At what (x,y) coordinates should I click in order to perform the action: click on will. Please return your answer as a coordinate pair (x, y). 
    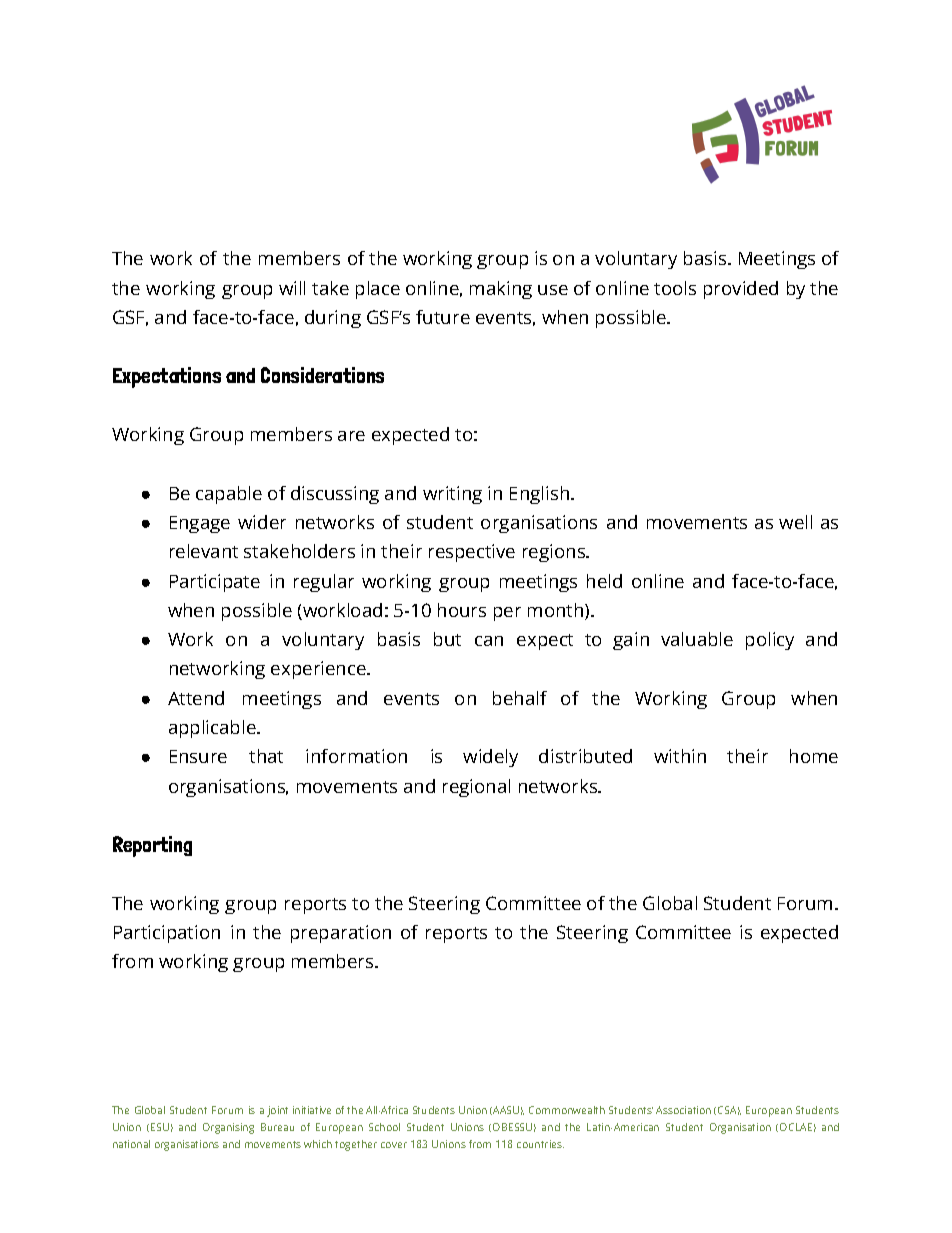
    Looking at the image, I should click on (292, 288).
